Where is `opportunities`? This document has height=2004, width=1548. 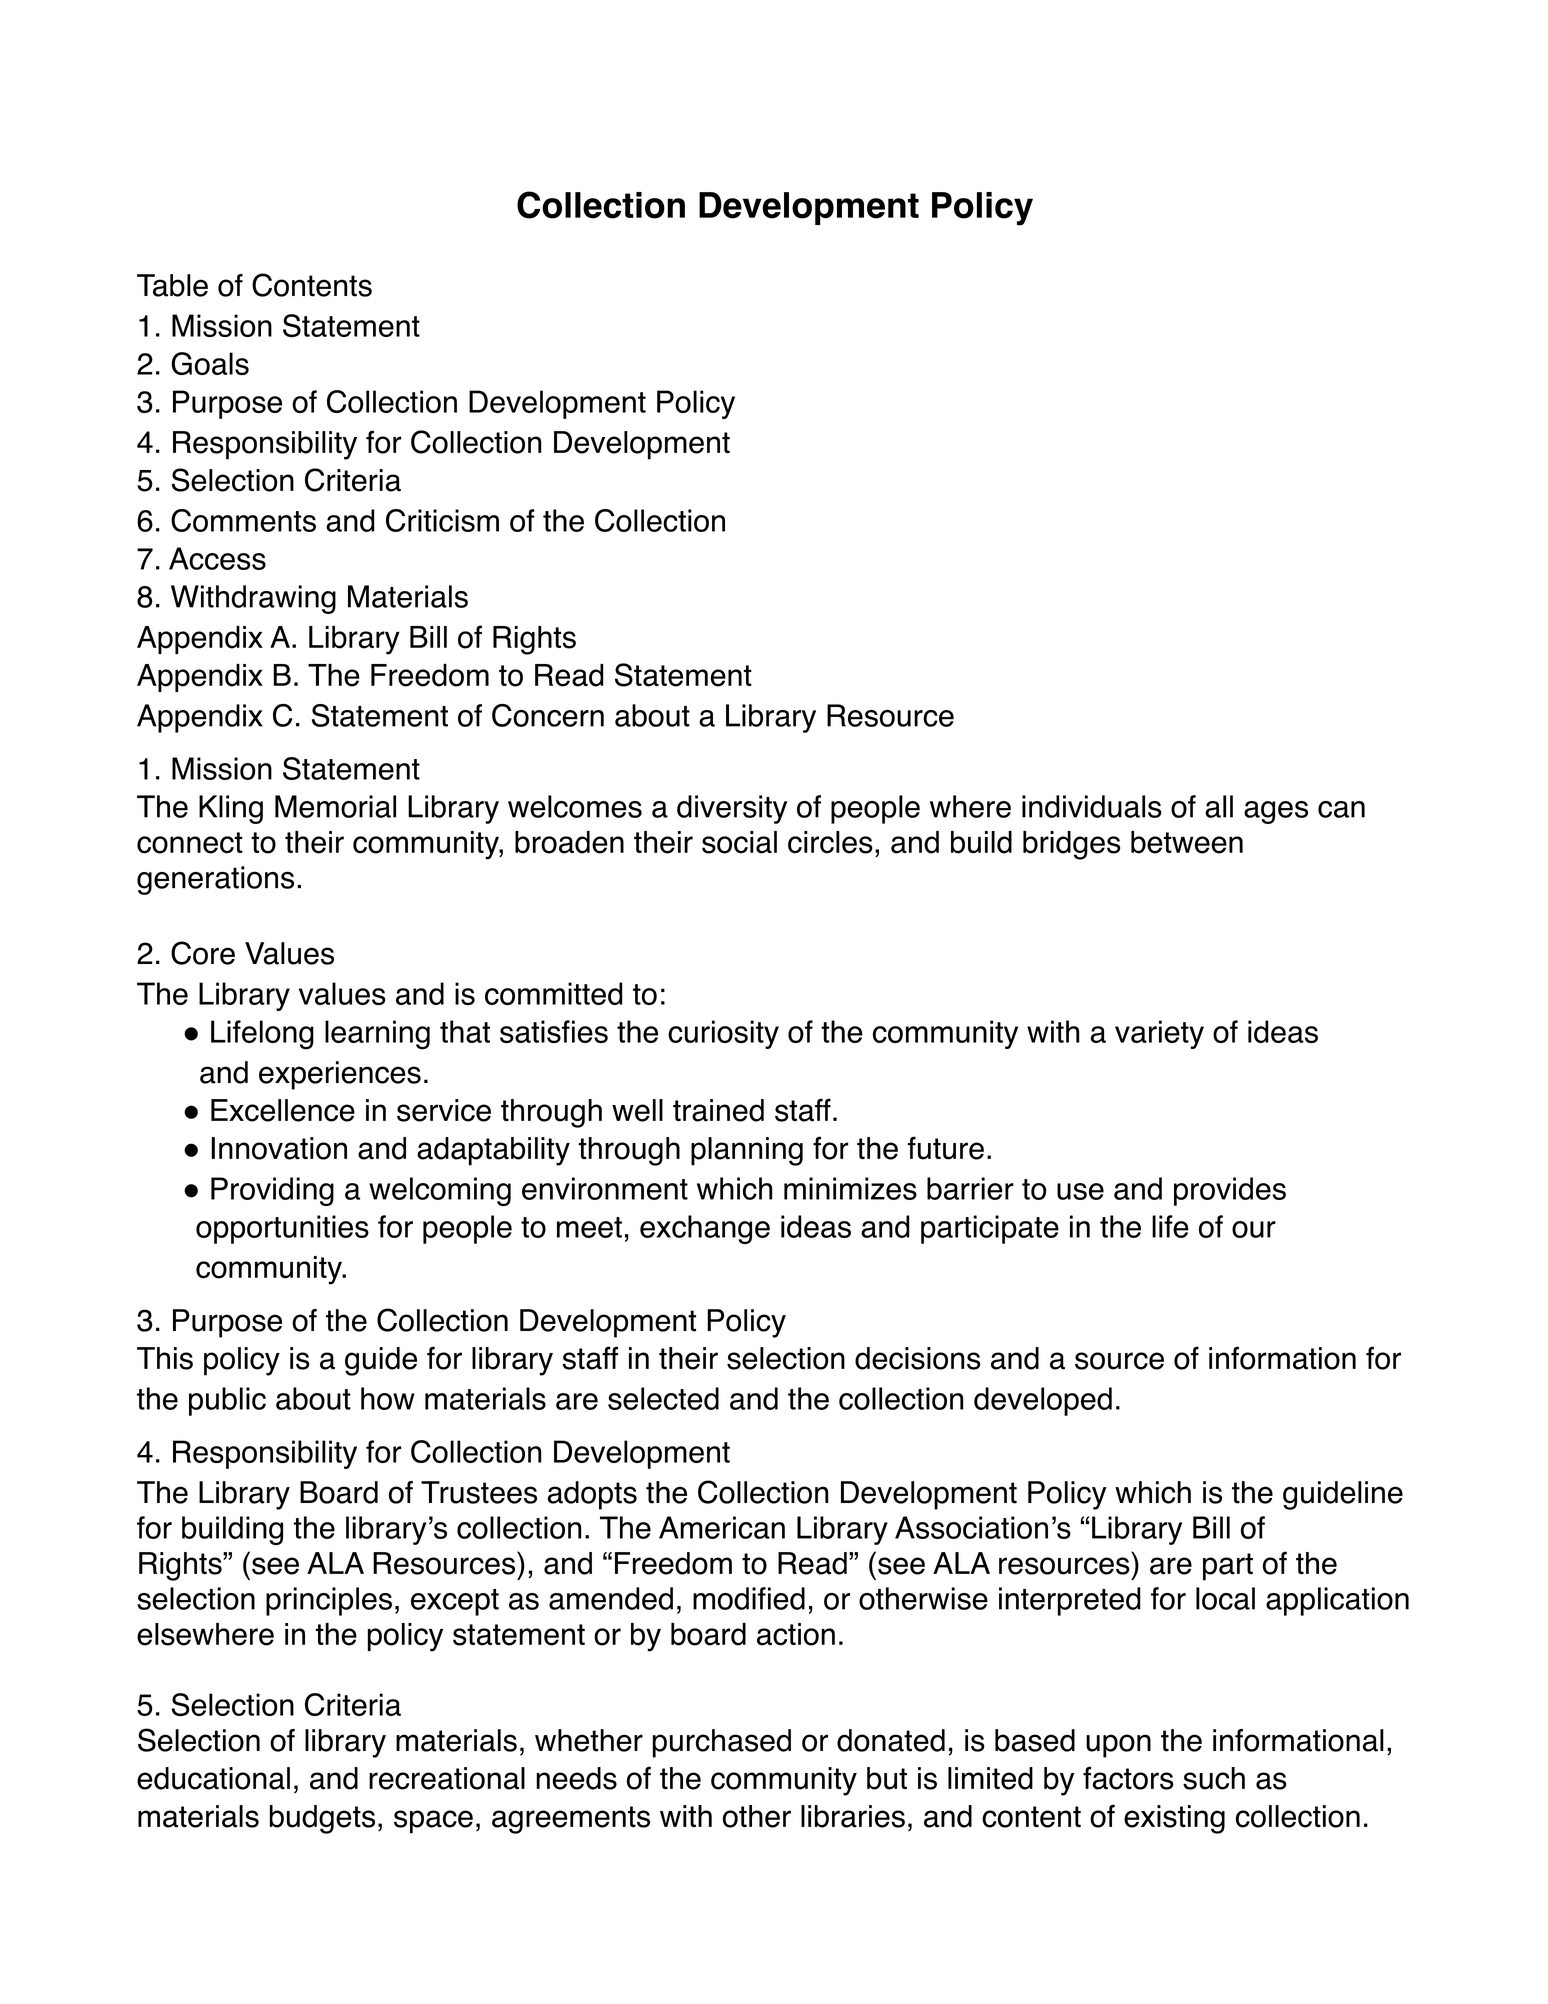 opportunities is located at coordinates (282, 1229).
